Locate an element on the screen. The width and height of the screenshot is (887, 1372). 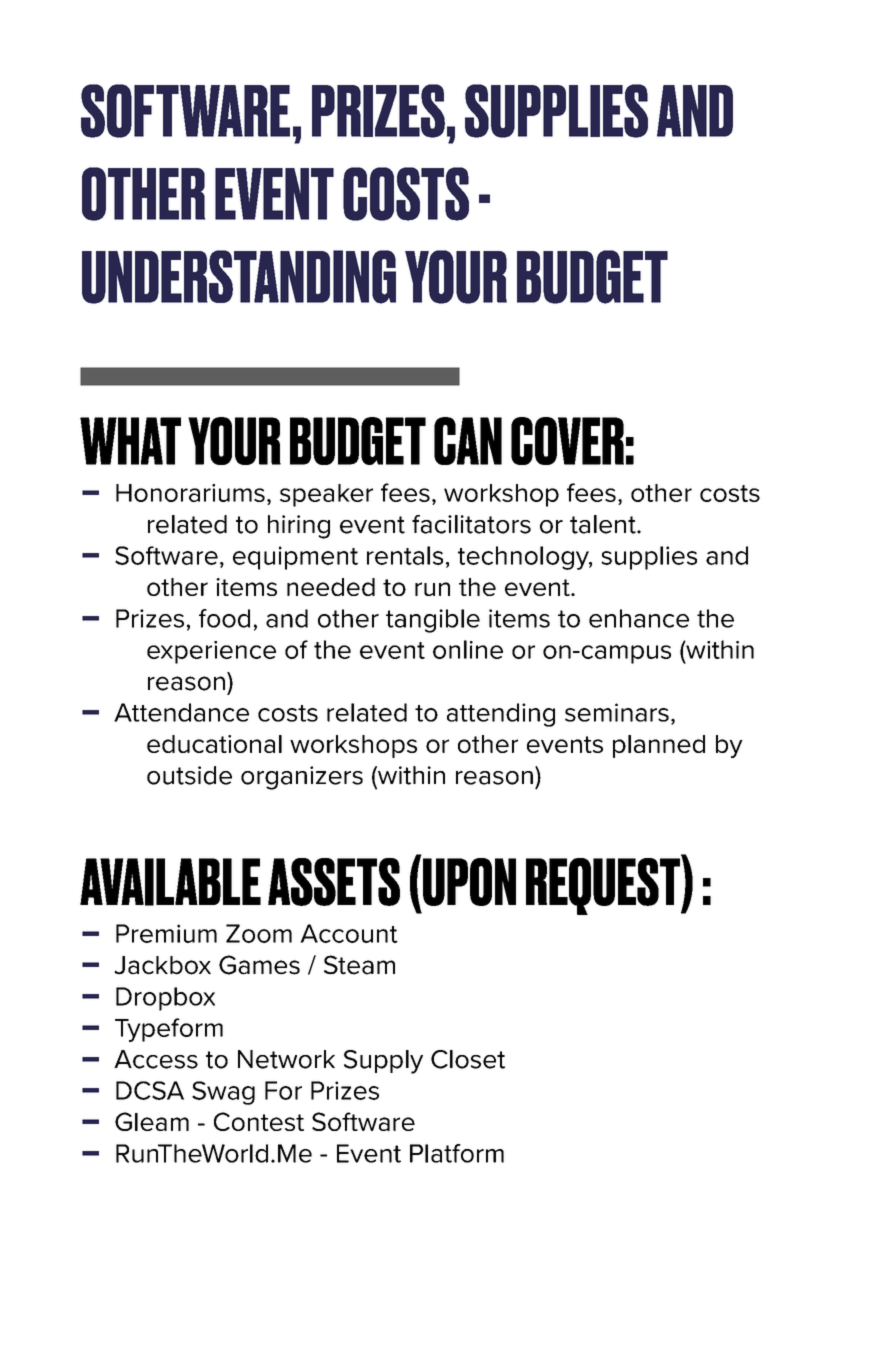
Gleam is located at coordinates (152, 1121).
